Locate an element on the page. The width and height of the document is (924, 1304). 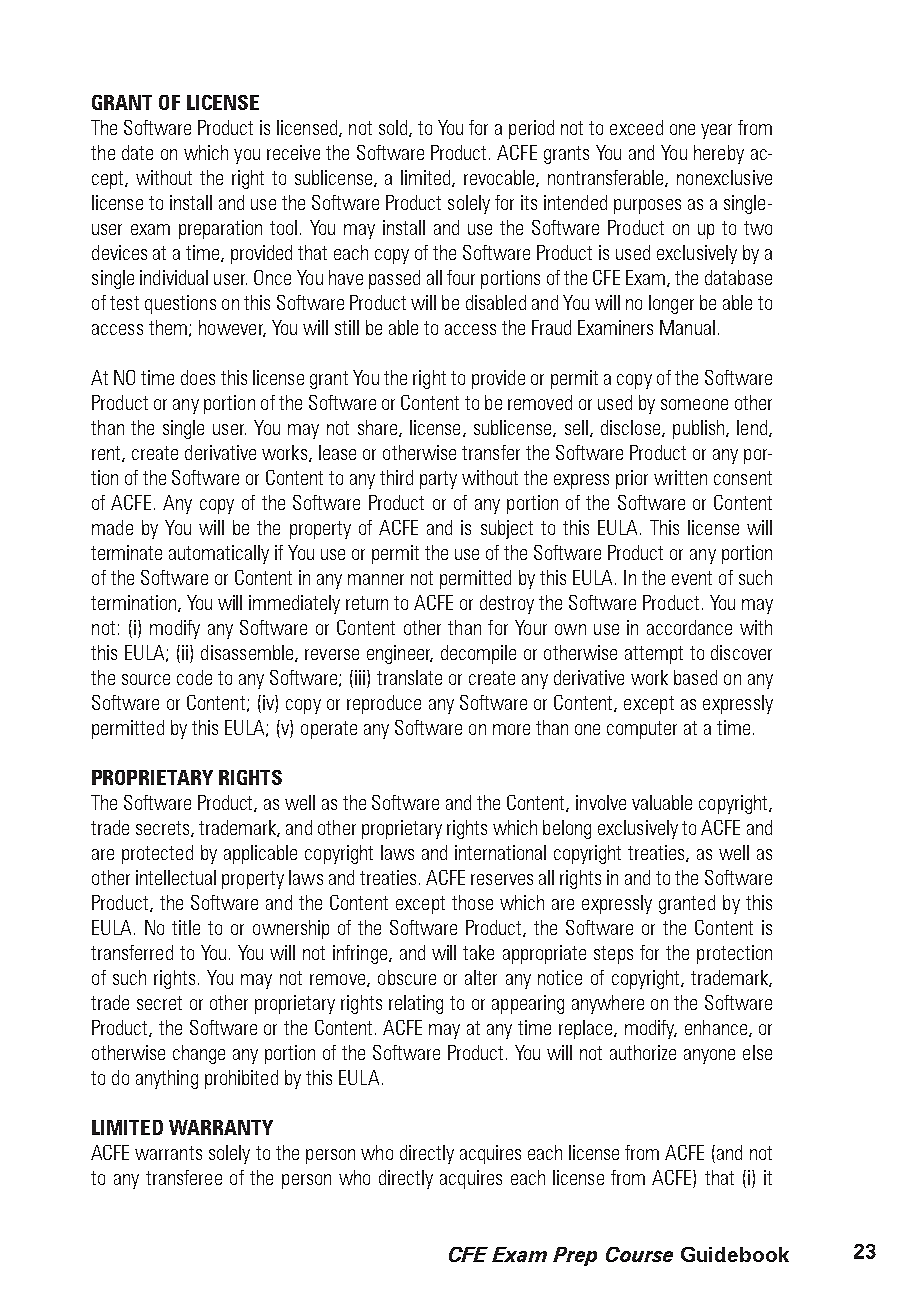
translate is located at coordinates (409, 677).
